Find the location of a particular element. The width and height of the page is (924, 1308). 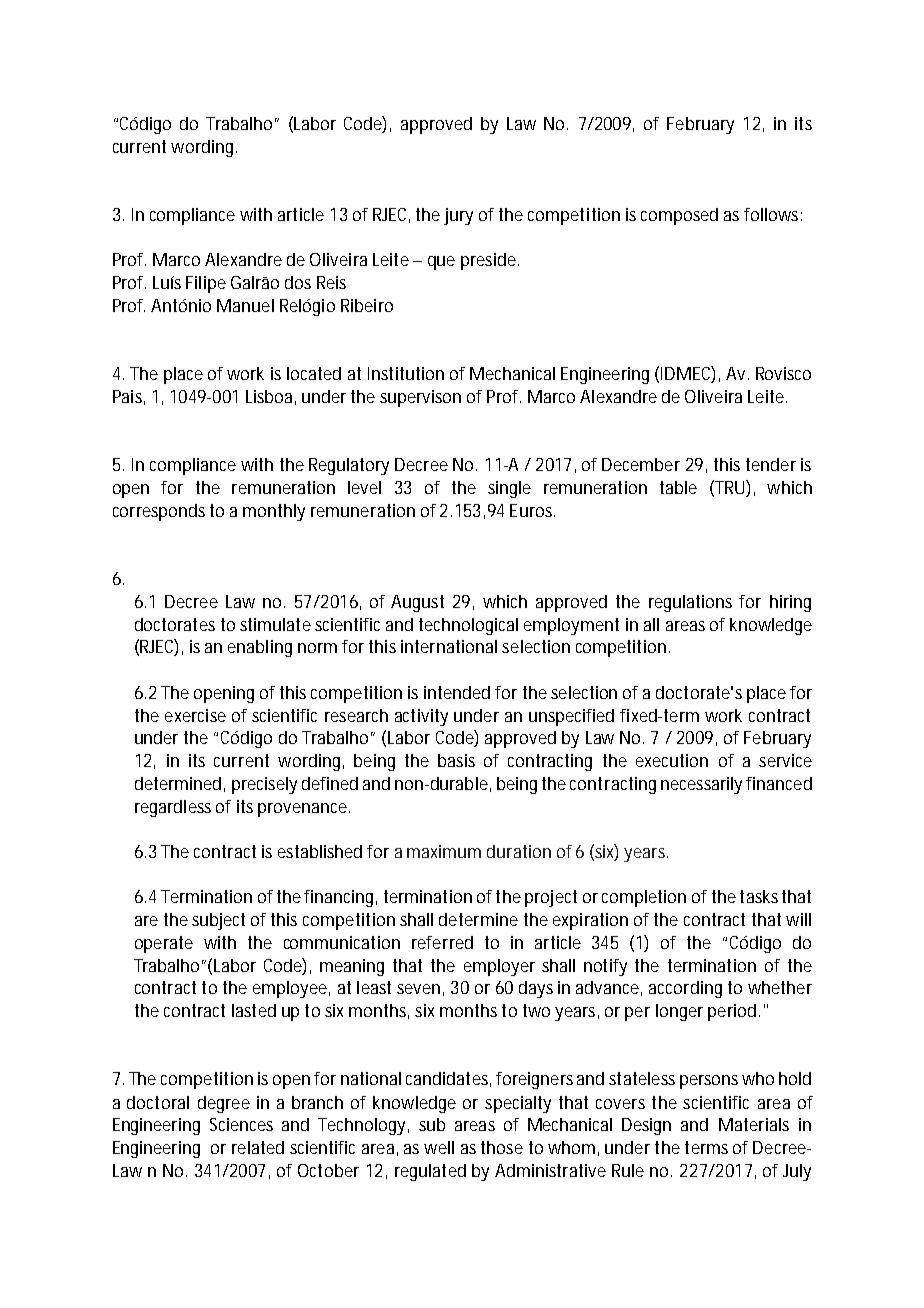

necessarily is located at coordinates (704, 785).
